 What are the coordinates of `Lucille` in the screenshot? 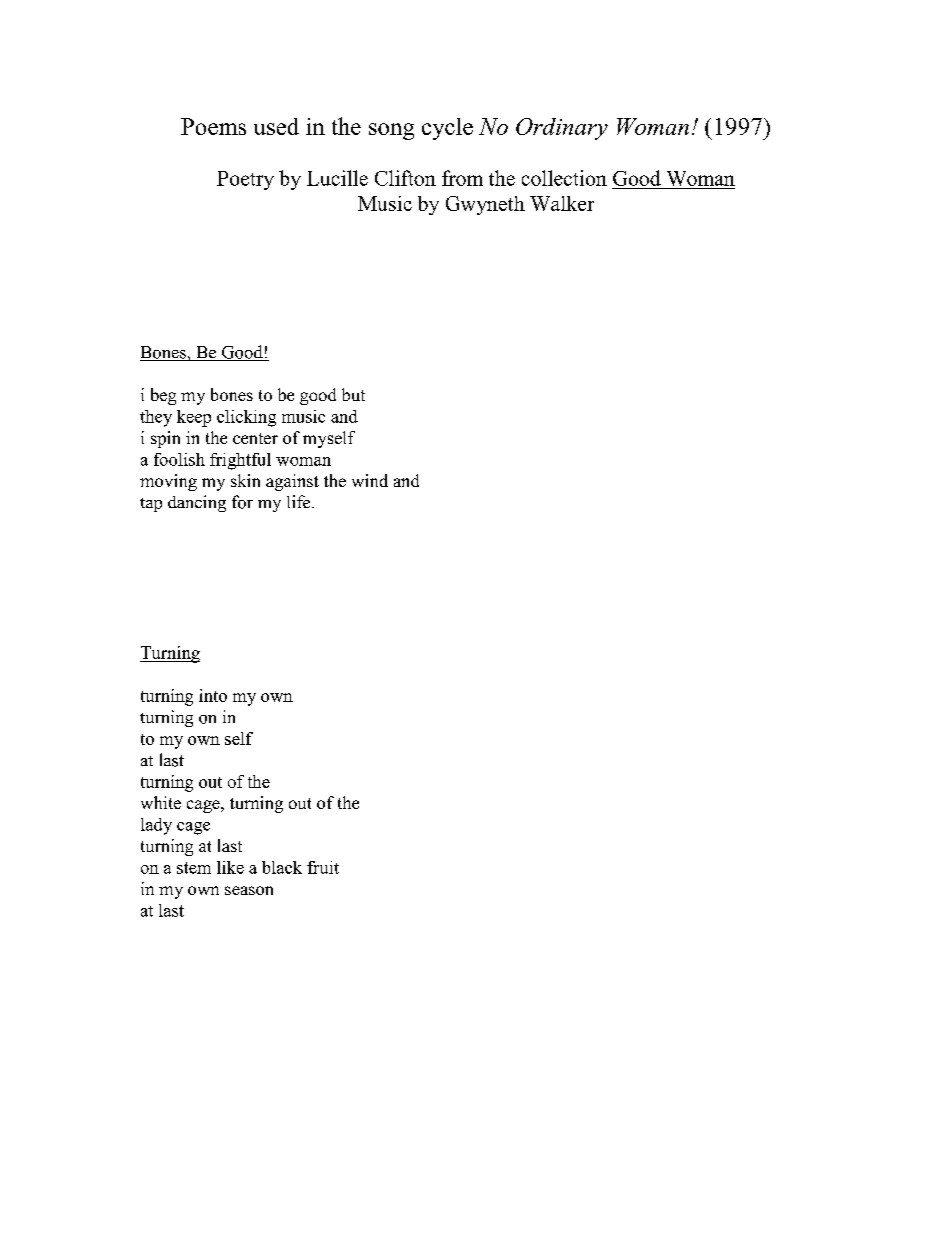 It's located at (337, 178).
